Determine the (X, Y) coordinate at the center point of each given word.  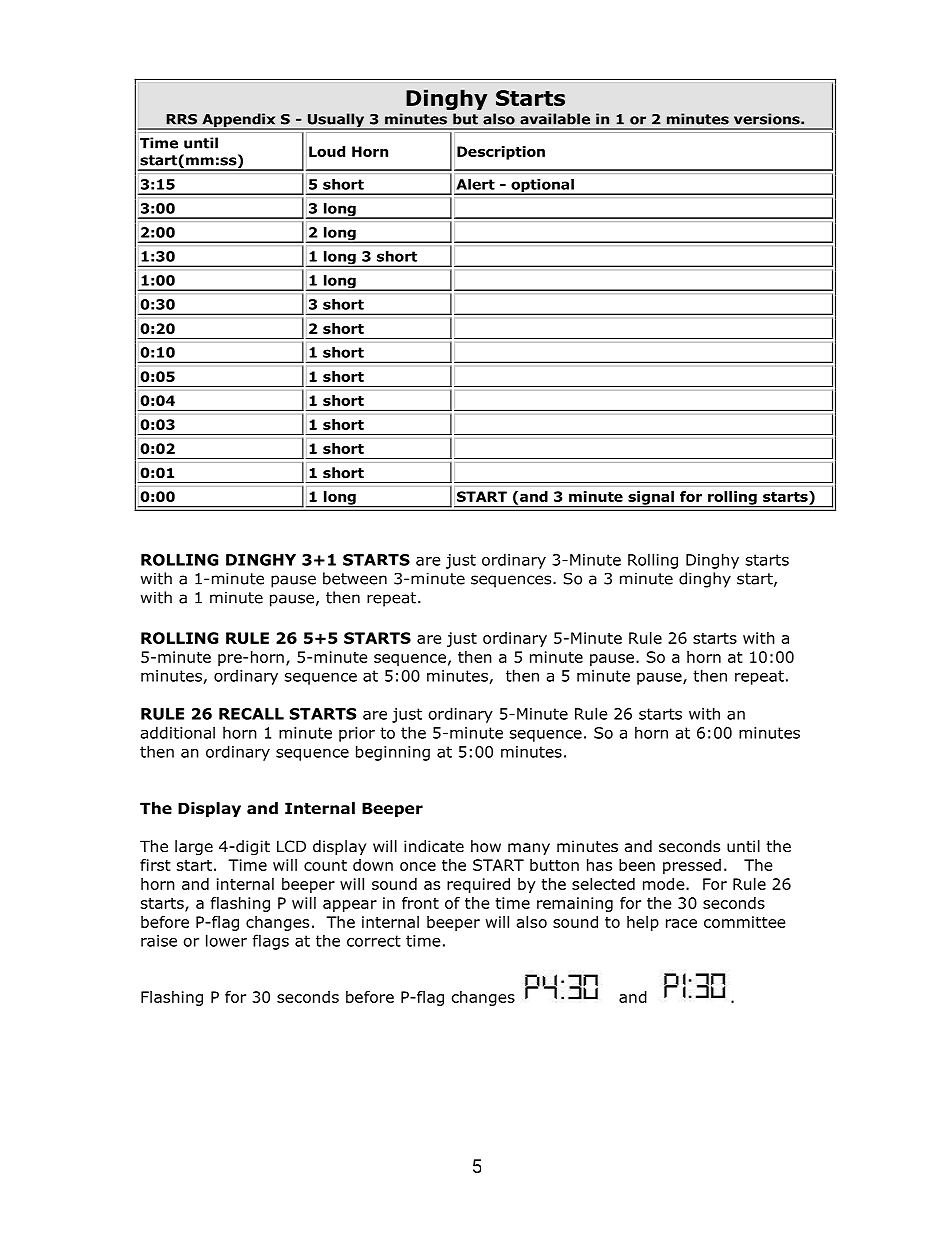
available (555, 119)
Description (501, 153)
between (355, 578)
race (681, 923)
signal (651, 499)
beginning (393, 753)
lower (226, 940)
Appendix (239, 121)
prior (357, 734)
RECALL (251, 714)
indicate (434, 846)
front (420, 903)
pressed (692, 866)
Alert (476, 184)
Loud (327, 151)
